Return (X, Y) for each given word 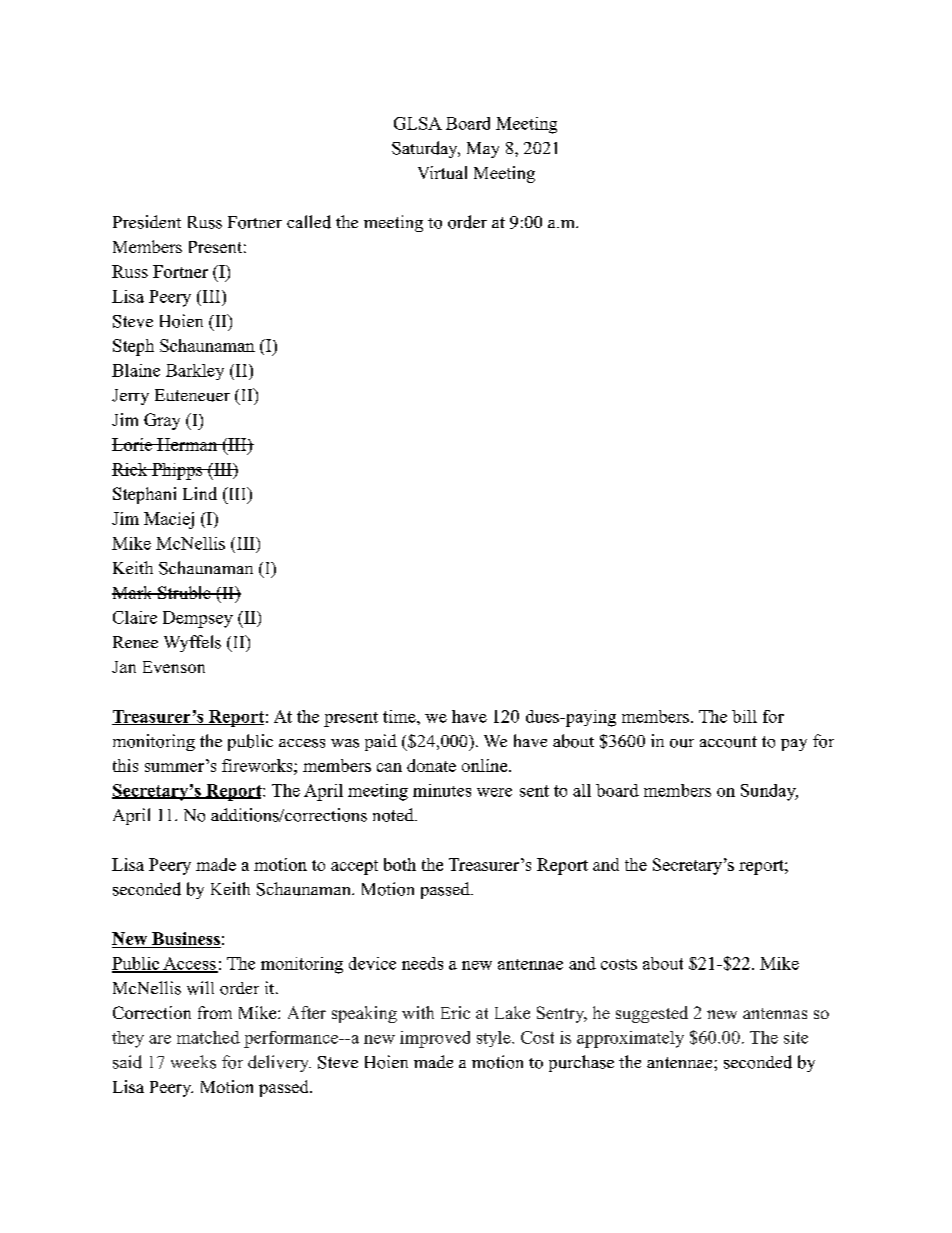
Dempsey (198, 619)
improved (435, 1039)
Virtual (442, 172)
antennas (775, 1013)
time (400, 716)
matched (208, 1037)
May (483, 150)
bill (744, 716)
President (147, 222)
